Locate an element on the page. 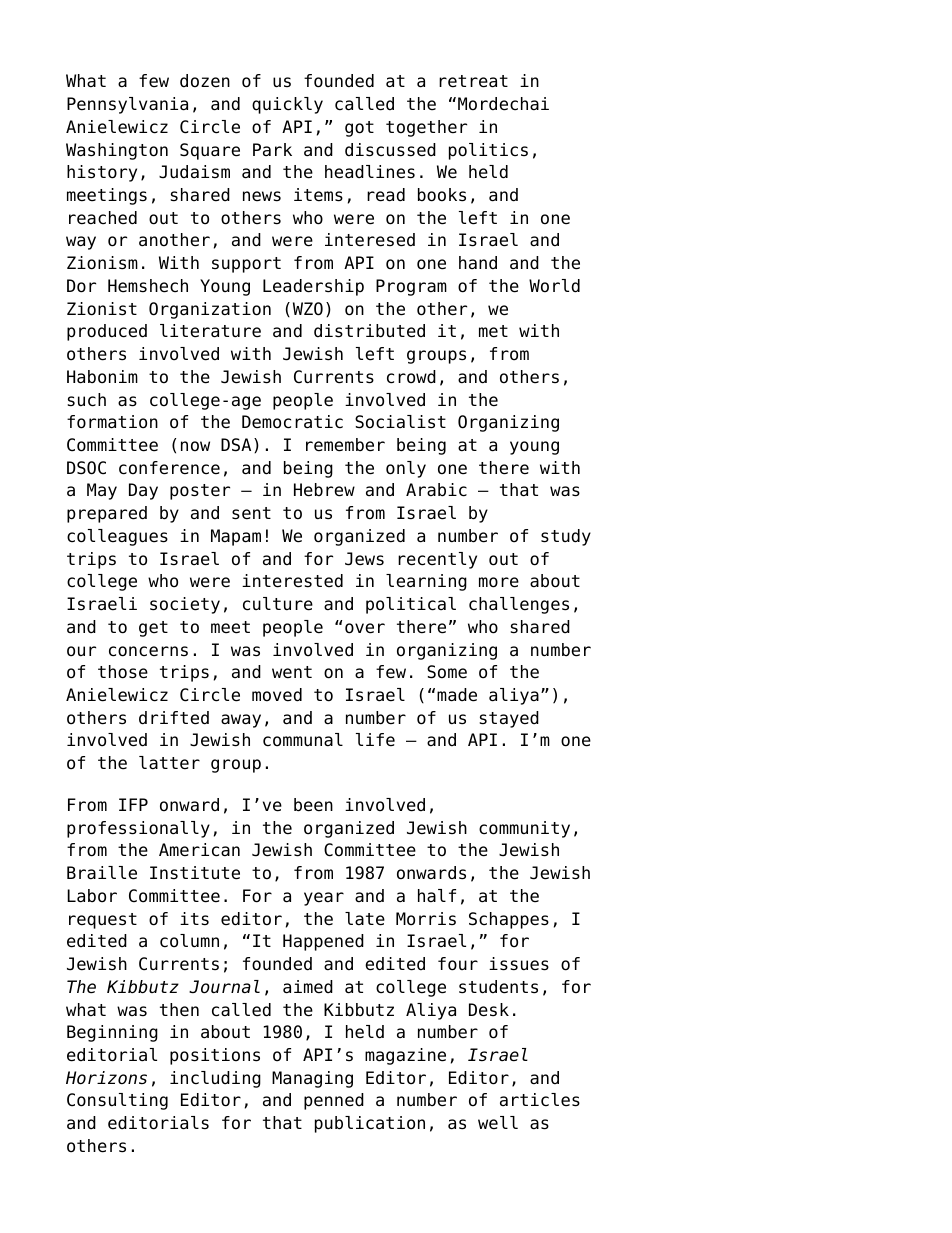 The height and width of the page is (1233, 952). those is located at coordinates (123, 672).
